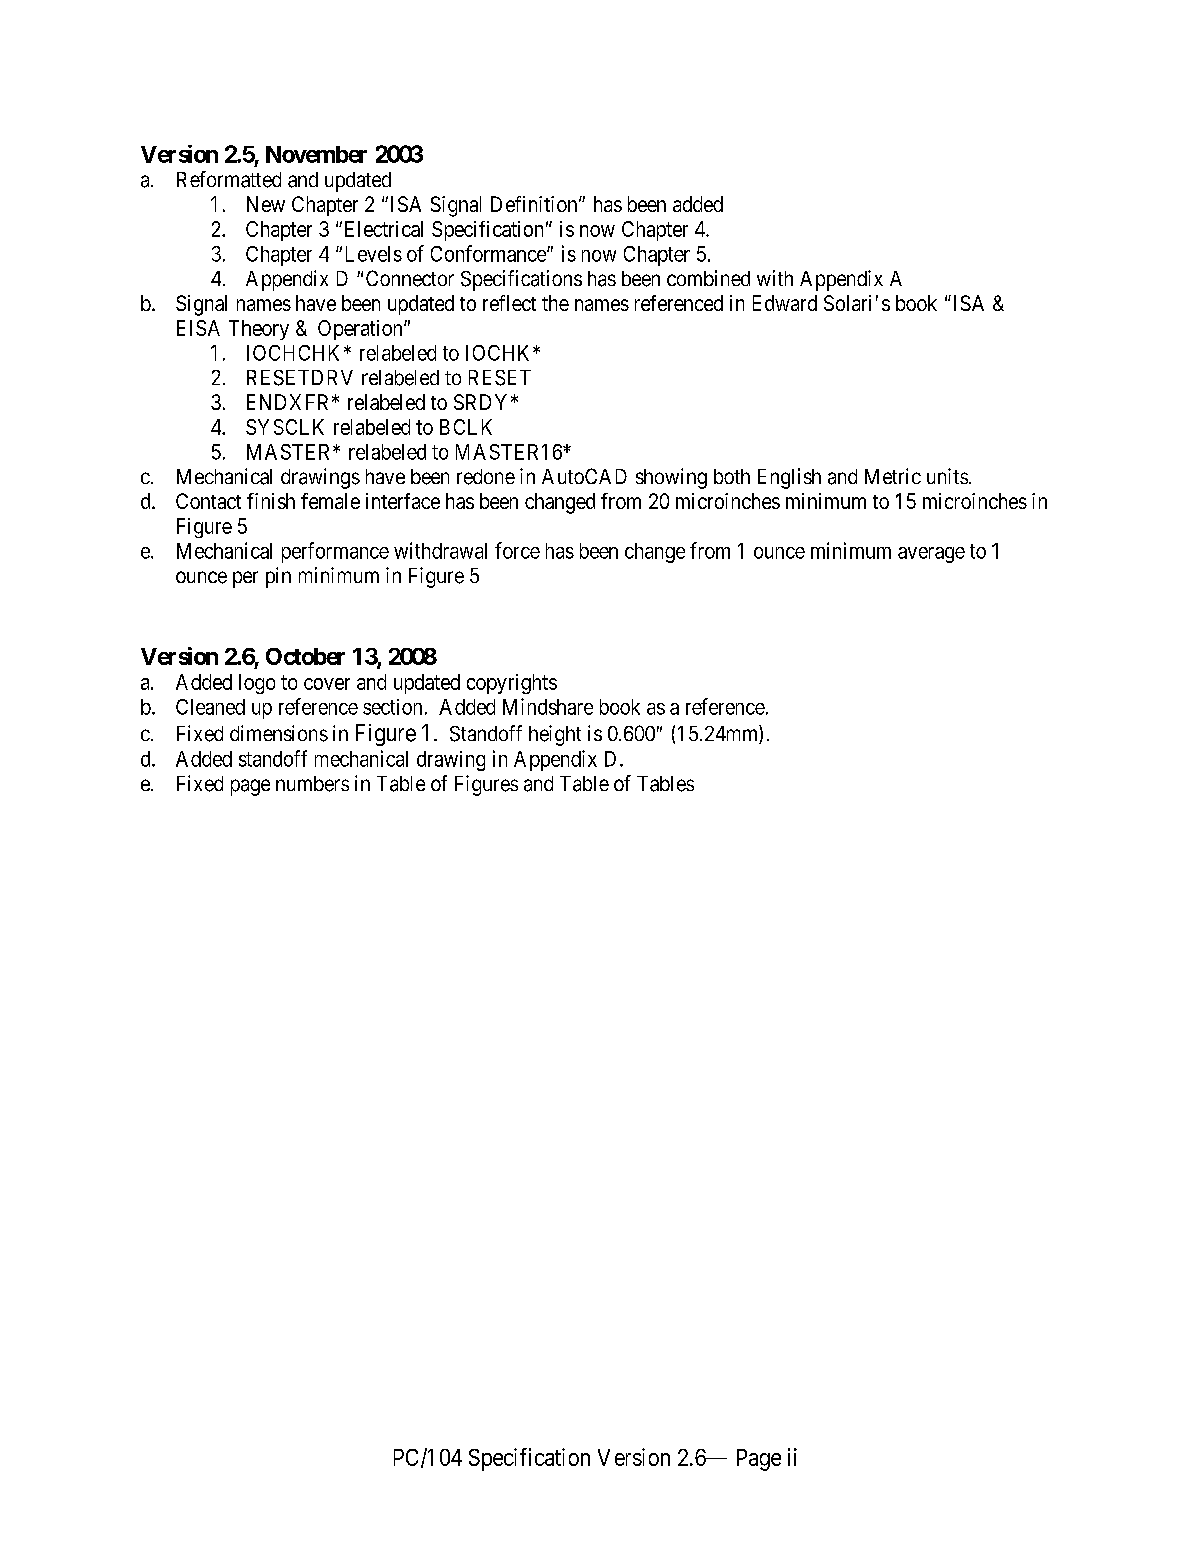  Describe the element at coordinates (271, 501) in the page. I see `finish` at that location.
